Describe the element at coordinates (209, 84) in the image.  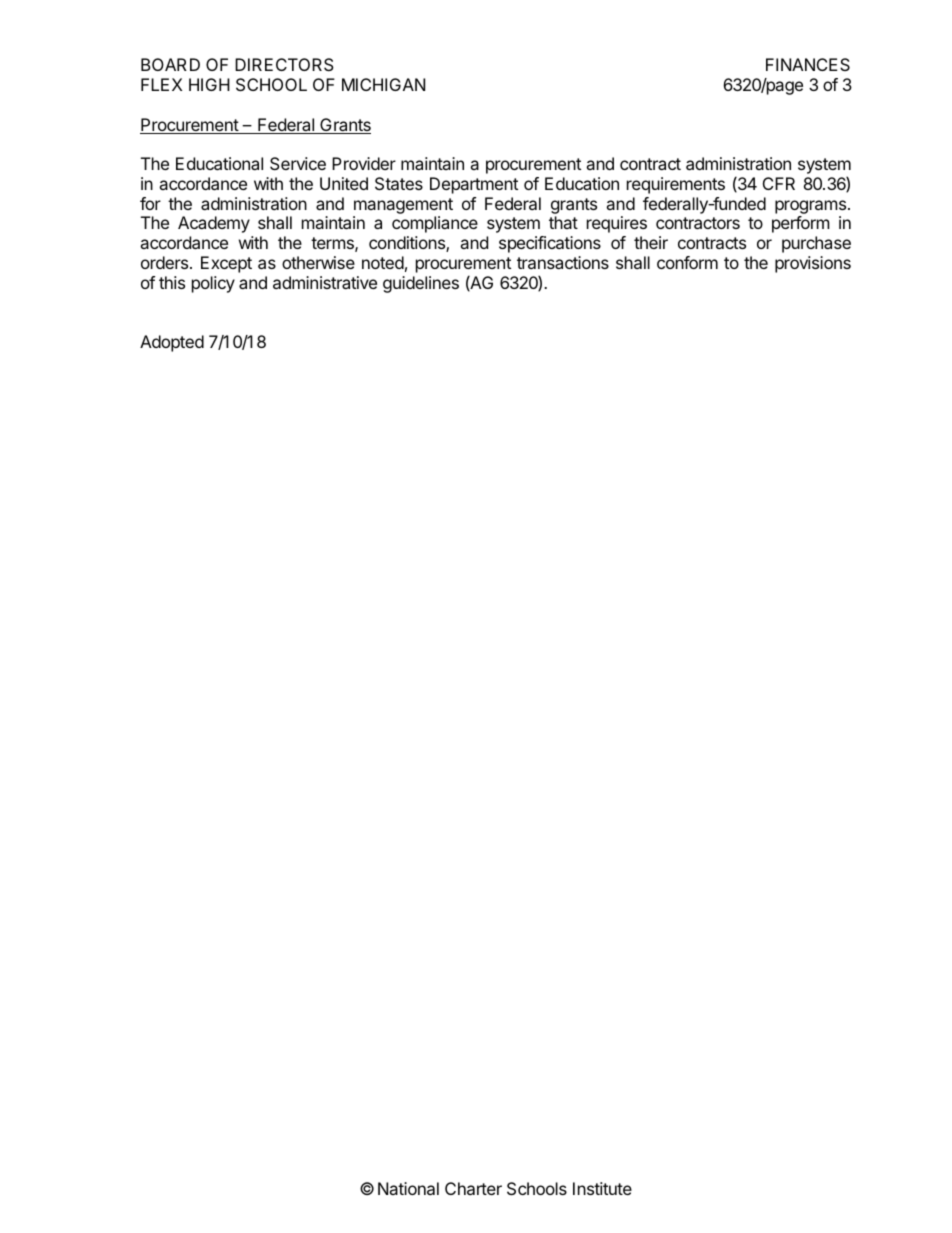
I see `HIGH` at that location.
